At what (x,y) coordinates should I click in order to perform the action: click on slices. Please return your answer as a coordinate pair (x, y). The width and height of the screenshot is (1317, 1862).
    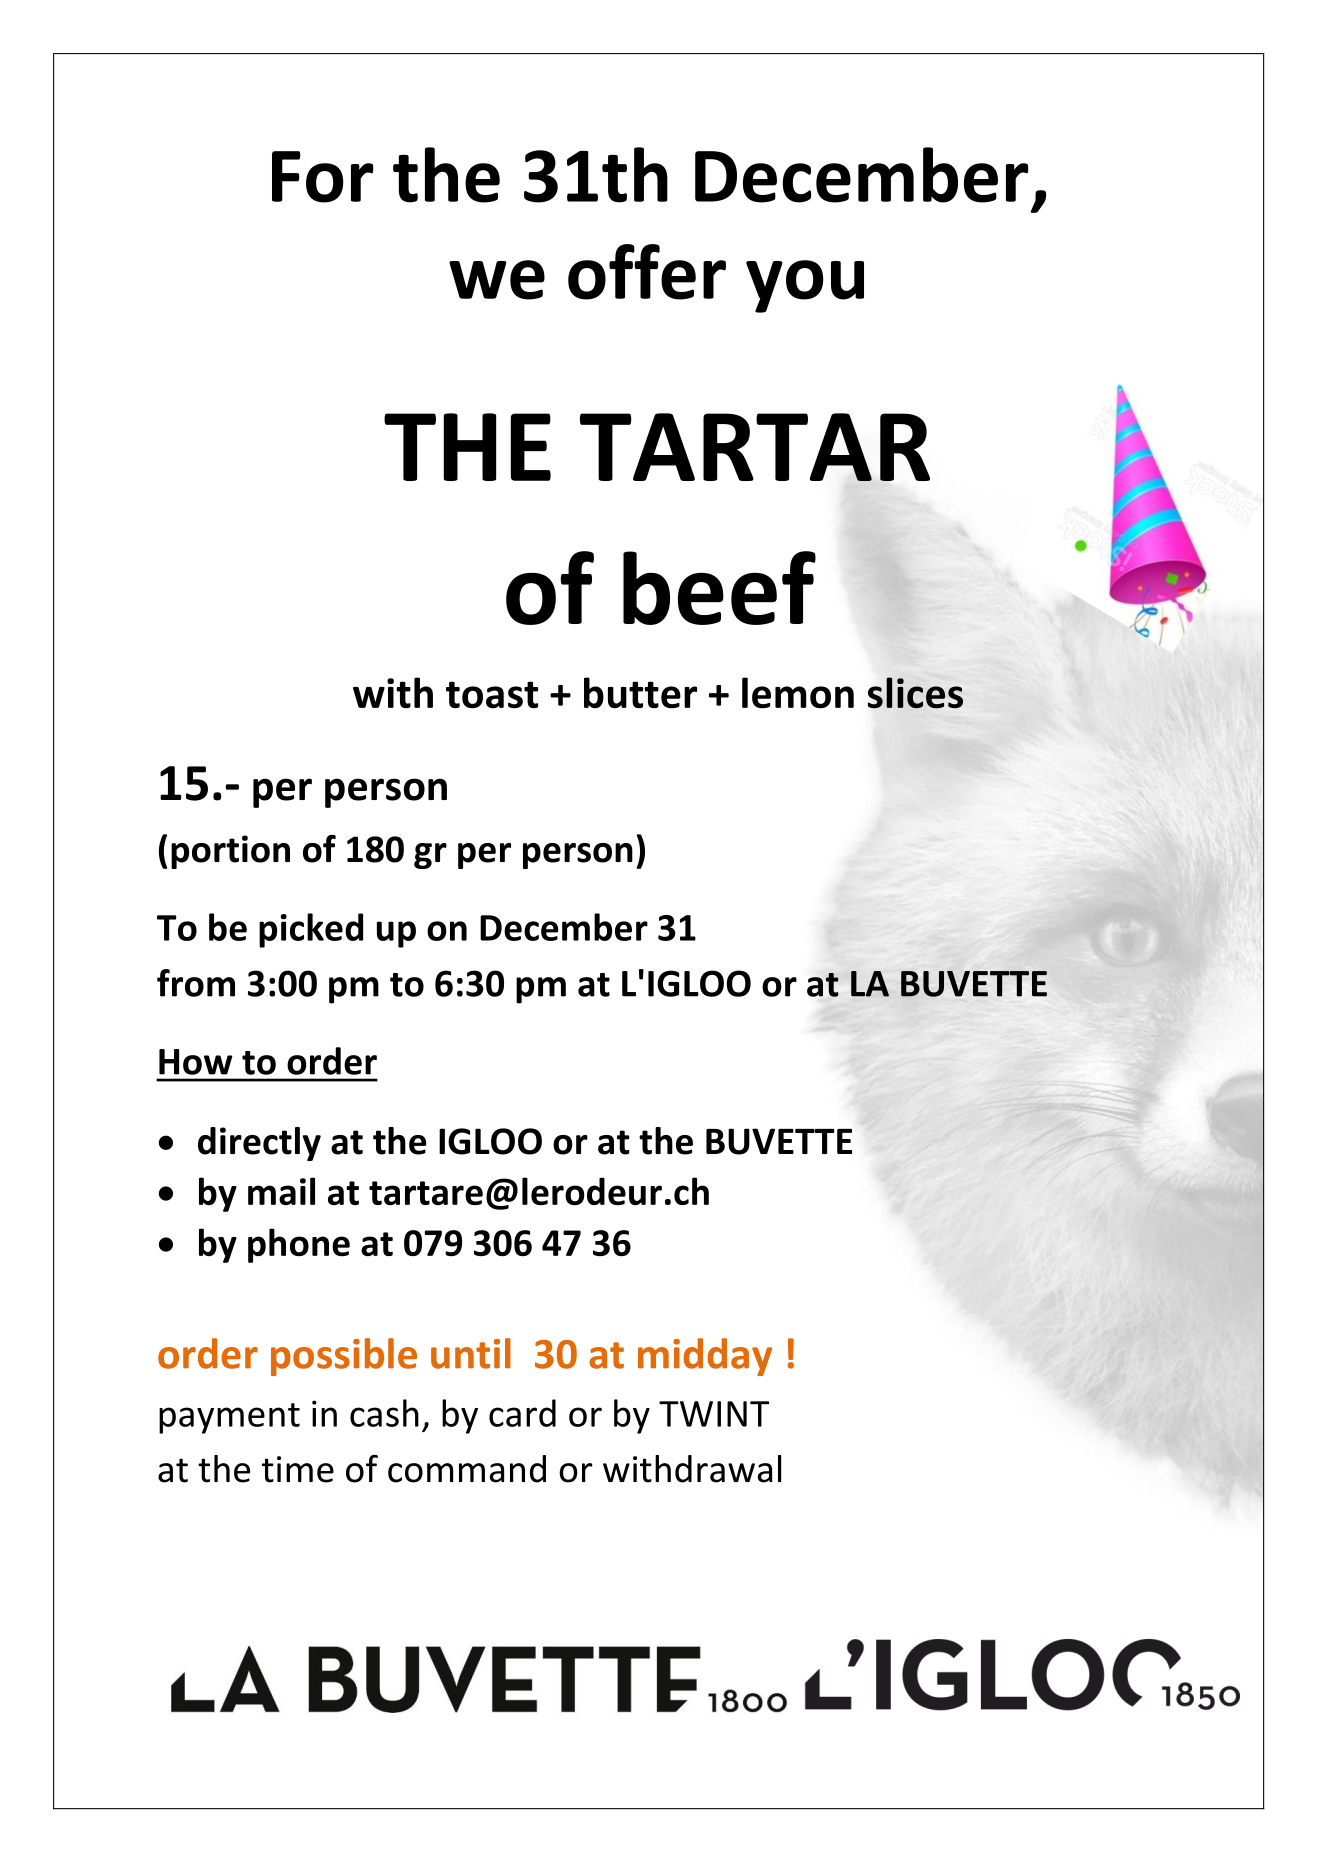
    Looking at the image, I should click on (915, 693).
